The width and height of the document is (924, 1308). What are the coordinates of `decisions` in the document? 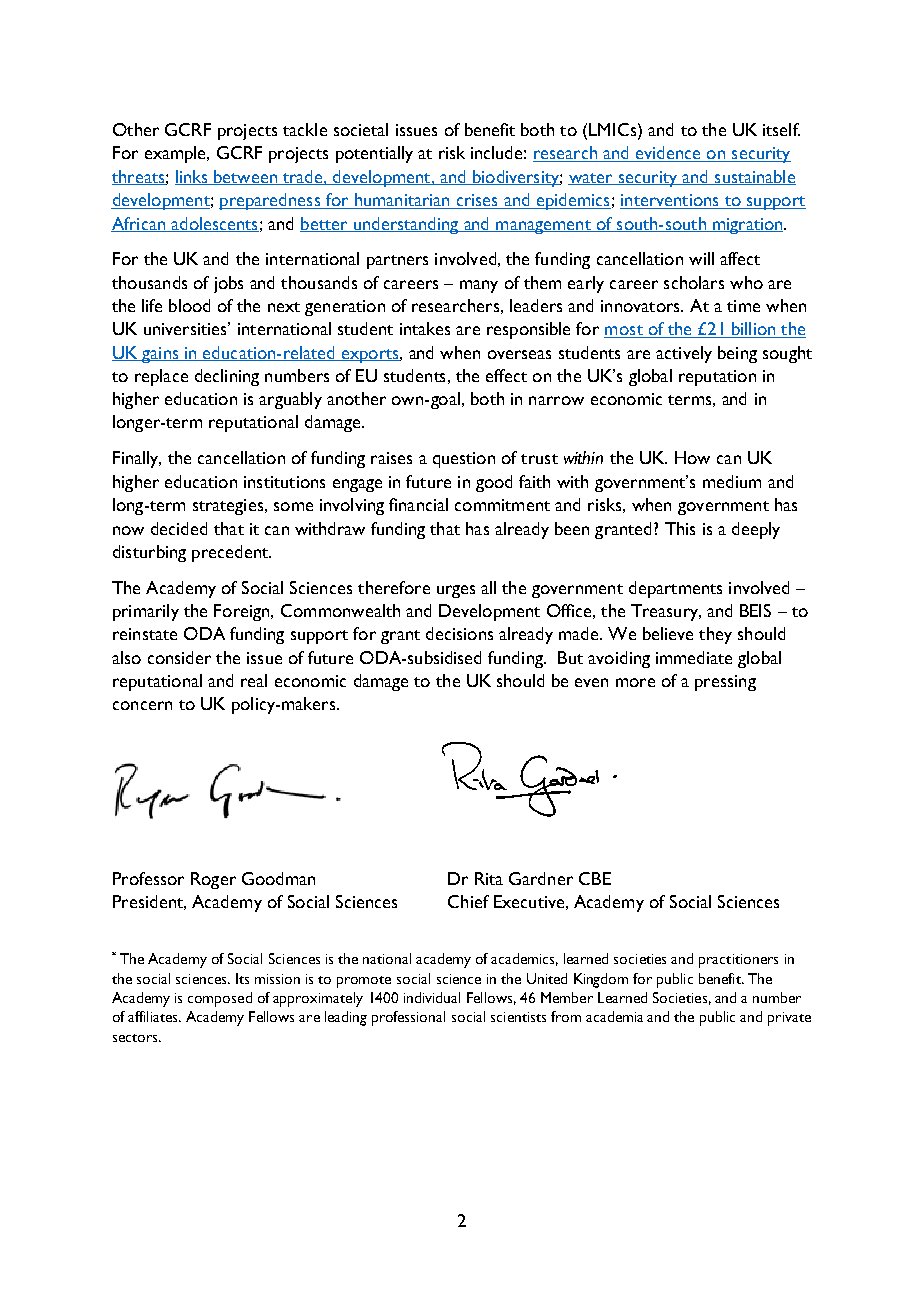 It's located at (459, 633).
